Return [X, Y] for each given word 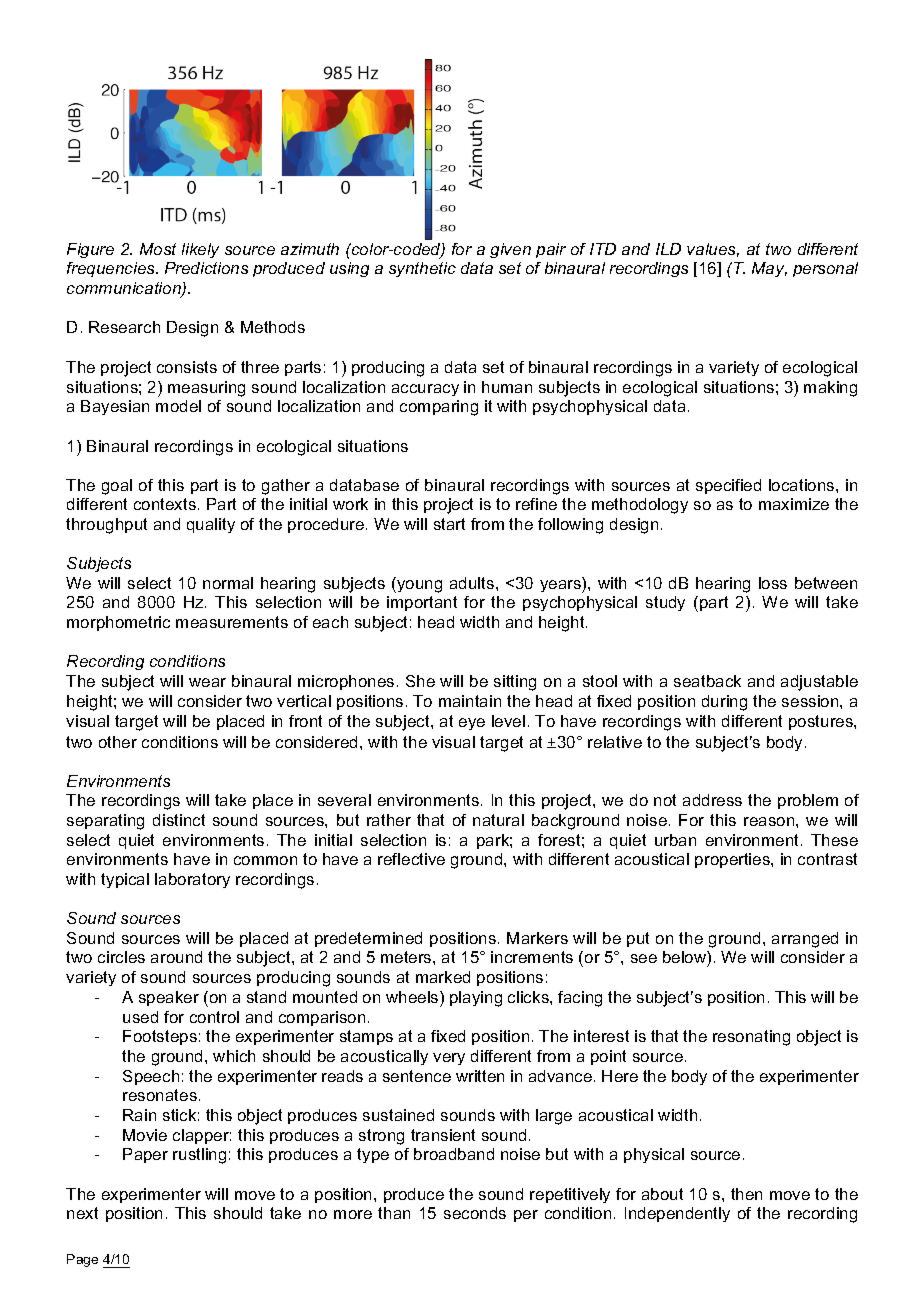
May [769, 269]
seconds [475, 1213]
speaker [169, 998]
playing [476, 999]
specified [728, 486]
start [449, 524]
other [118, 742]
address [712, 800]
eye [472, 724]
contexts [165, 504]
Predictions [206, 268]
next [82, 1213]
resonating [751, 1038]
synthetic [422, 269]
